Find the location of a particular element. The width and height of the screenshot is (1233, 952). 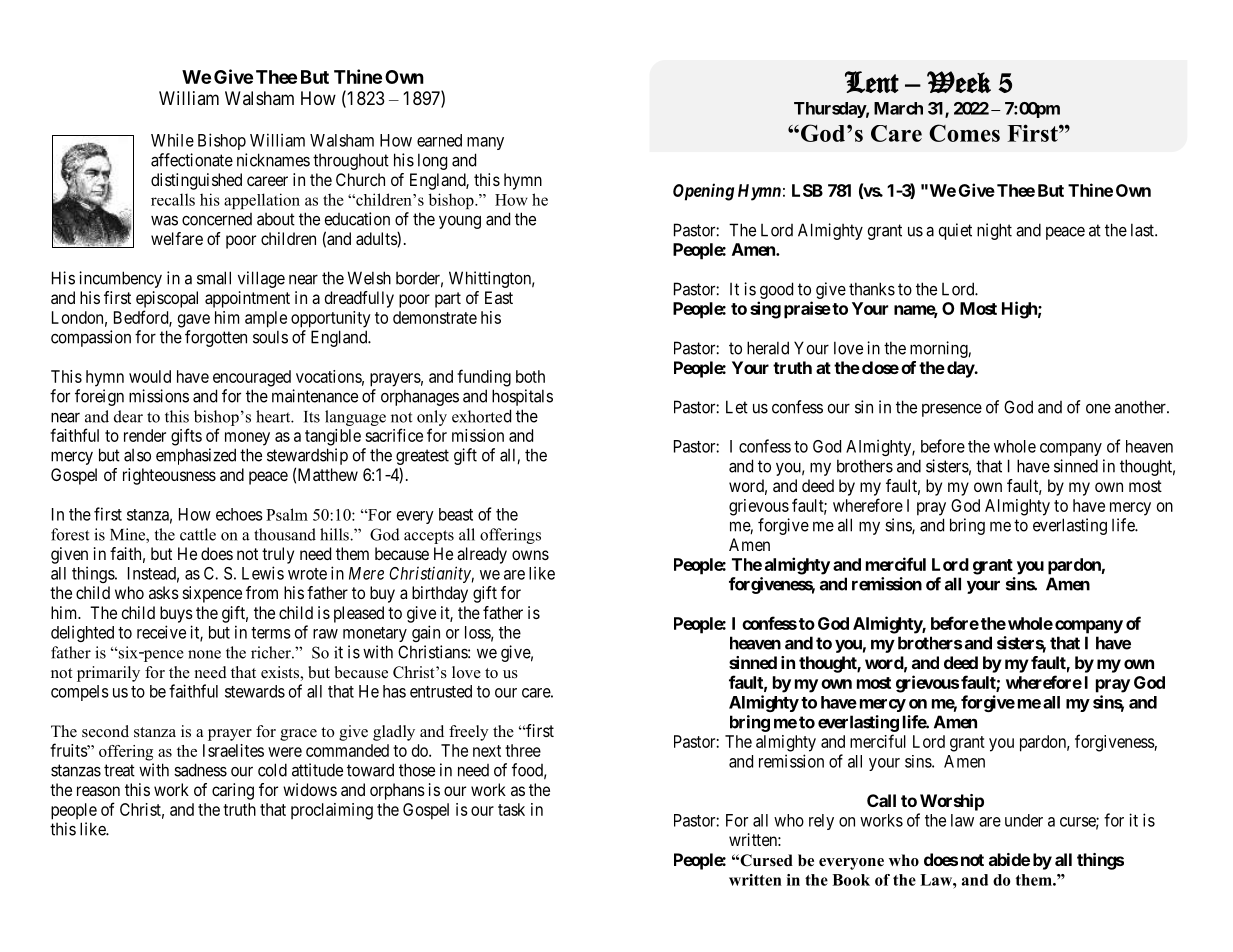

caring is located at coordinates (233, 791).
